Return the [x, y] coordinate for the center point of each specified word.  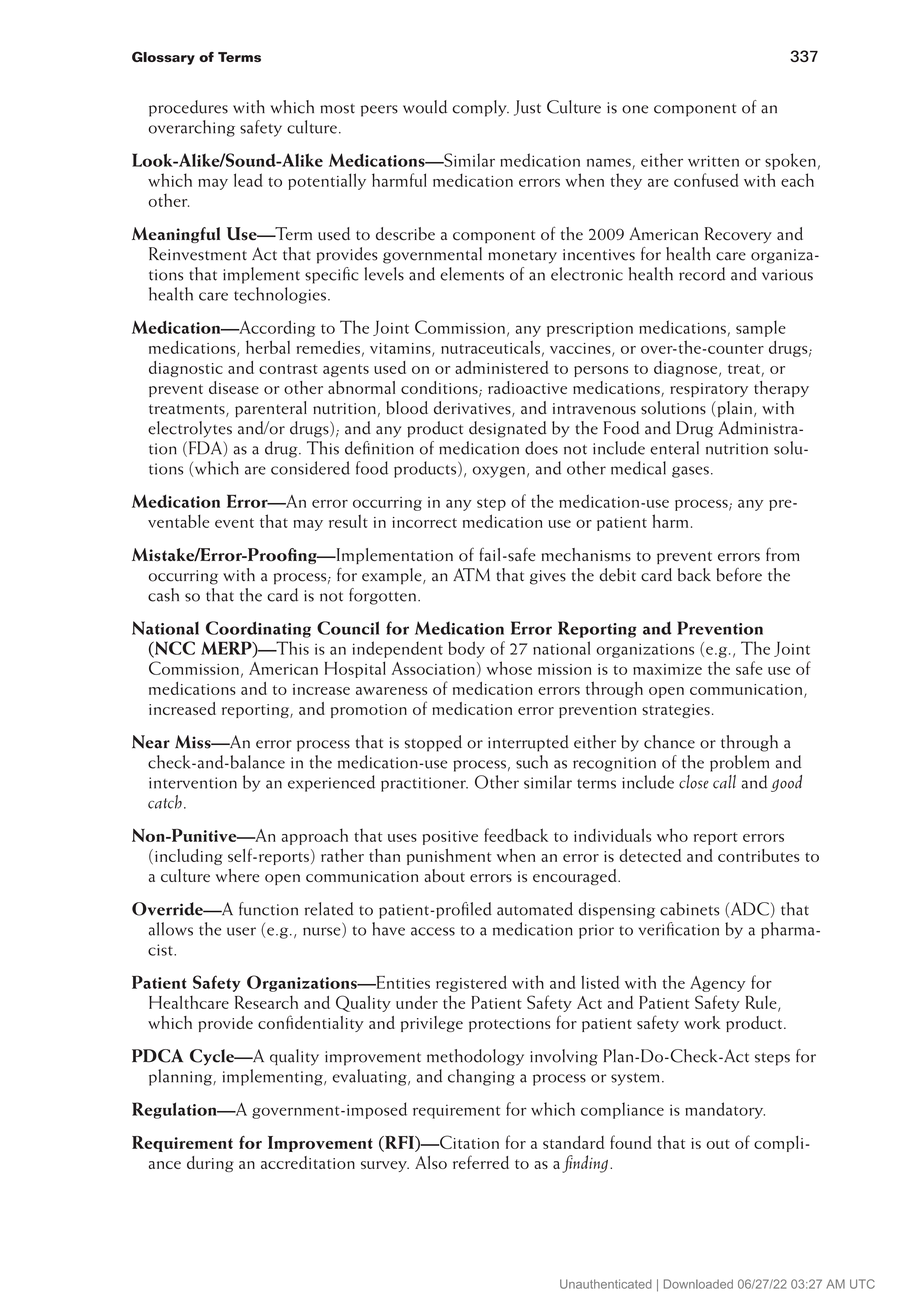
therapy [781, 389]
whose [509, 668]
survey [385, 1166]
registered [471, 983]
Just [527, 108]
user [241, 931]
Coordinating [258, 629]
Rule [762, 1003]
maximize [667, 669]
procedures [188, 108]
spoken [790, 161]
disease [234, 387]
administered [501, 367]
